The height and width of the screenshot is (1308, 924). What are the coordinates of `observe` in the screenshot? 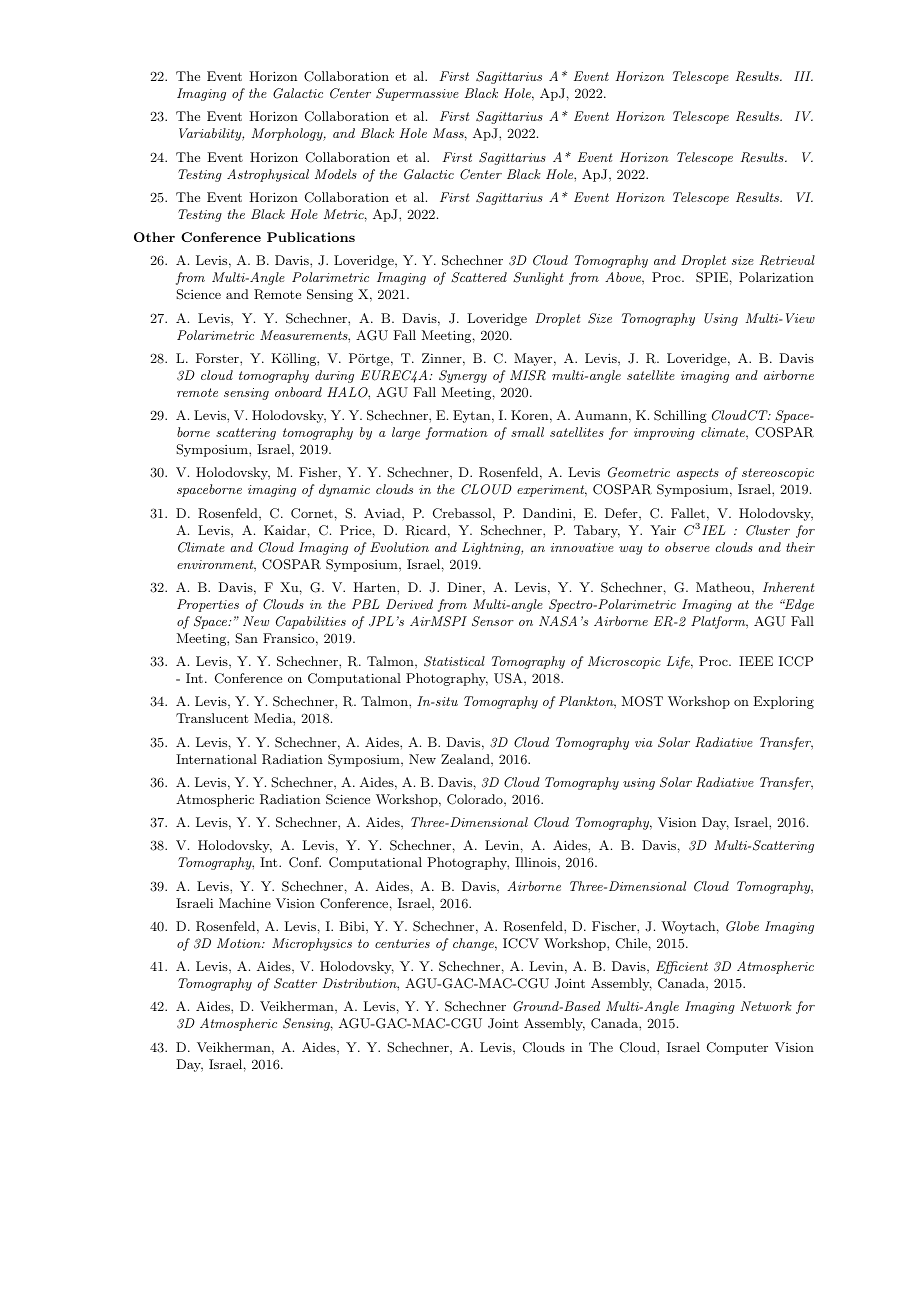 It's located at (687, 547).
